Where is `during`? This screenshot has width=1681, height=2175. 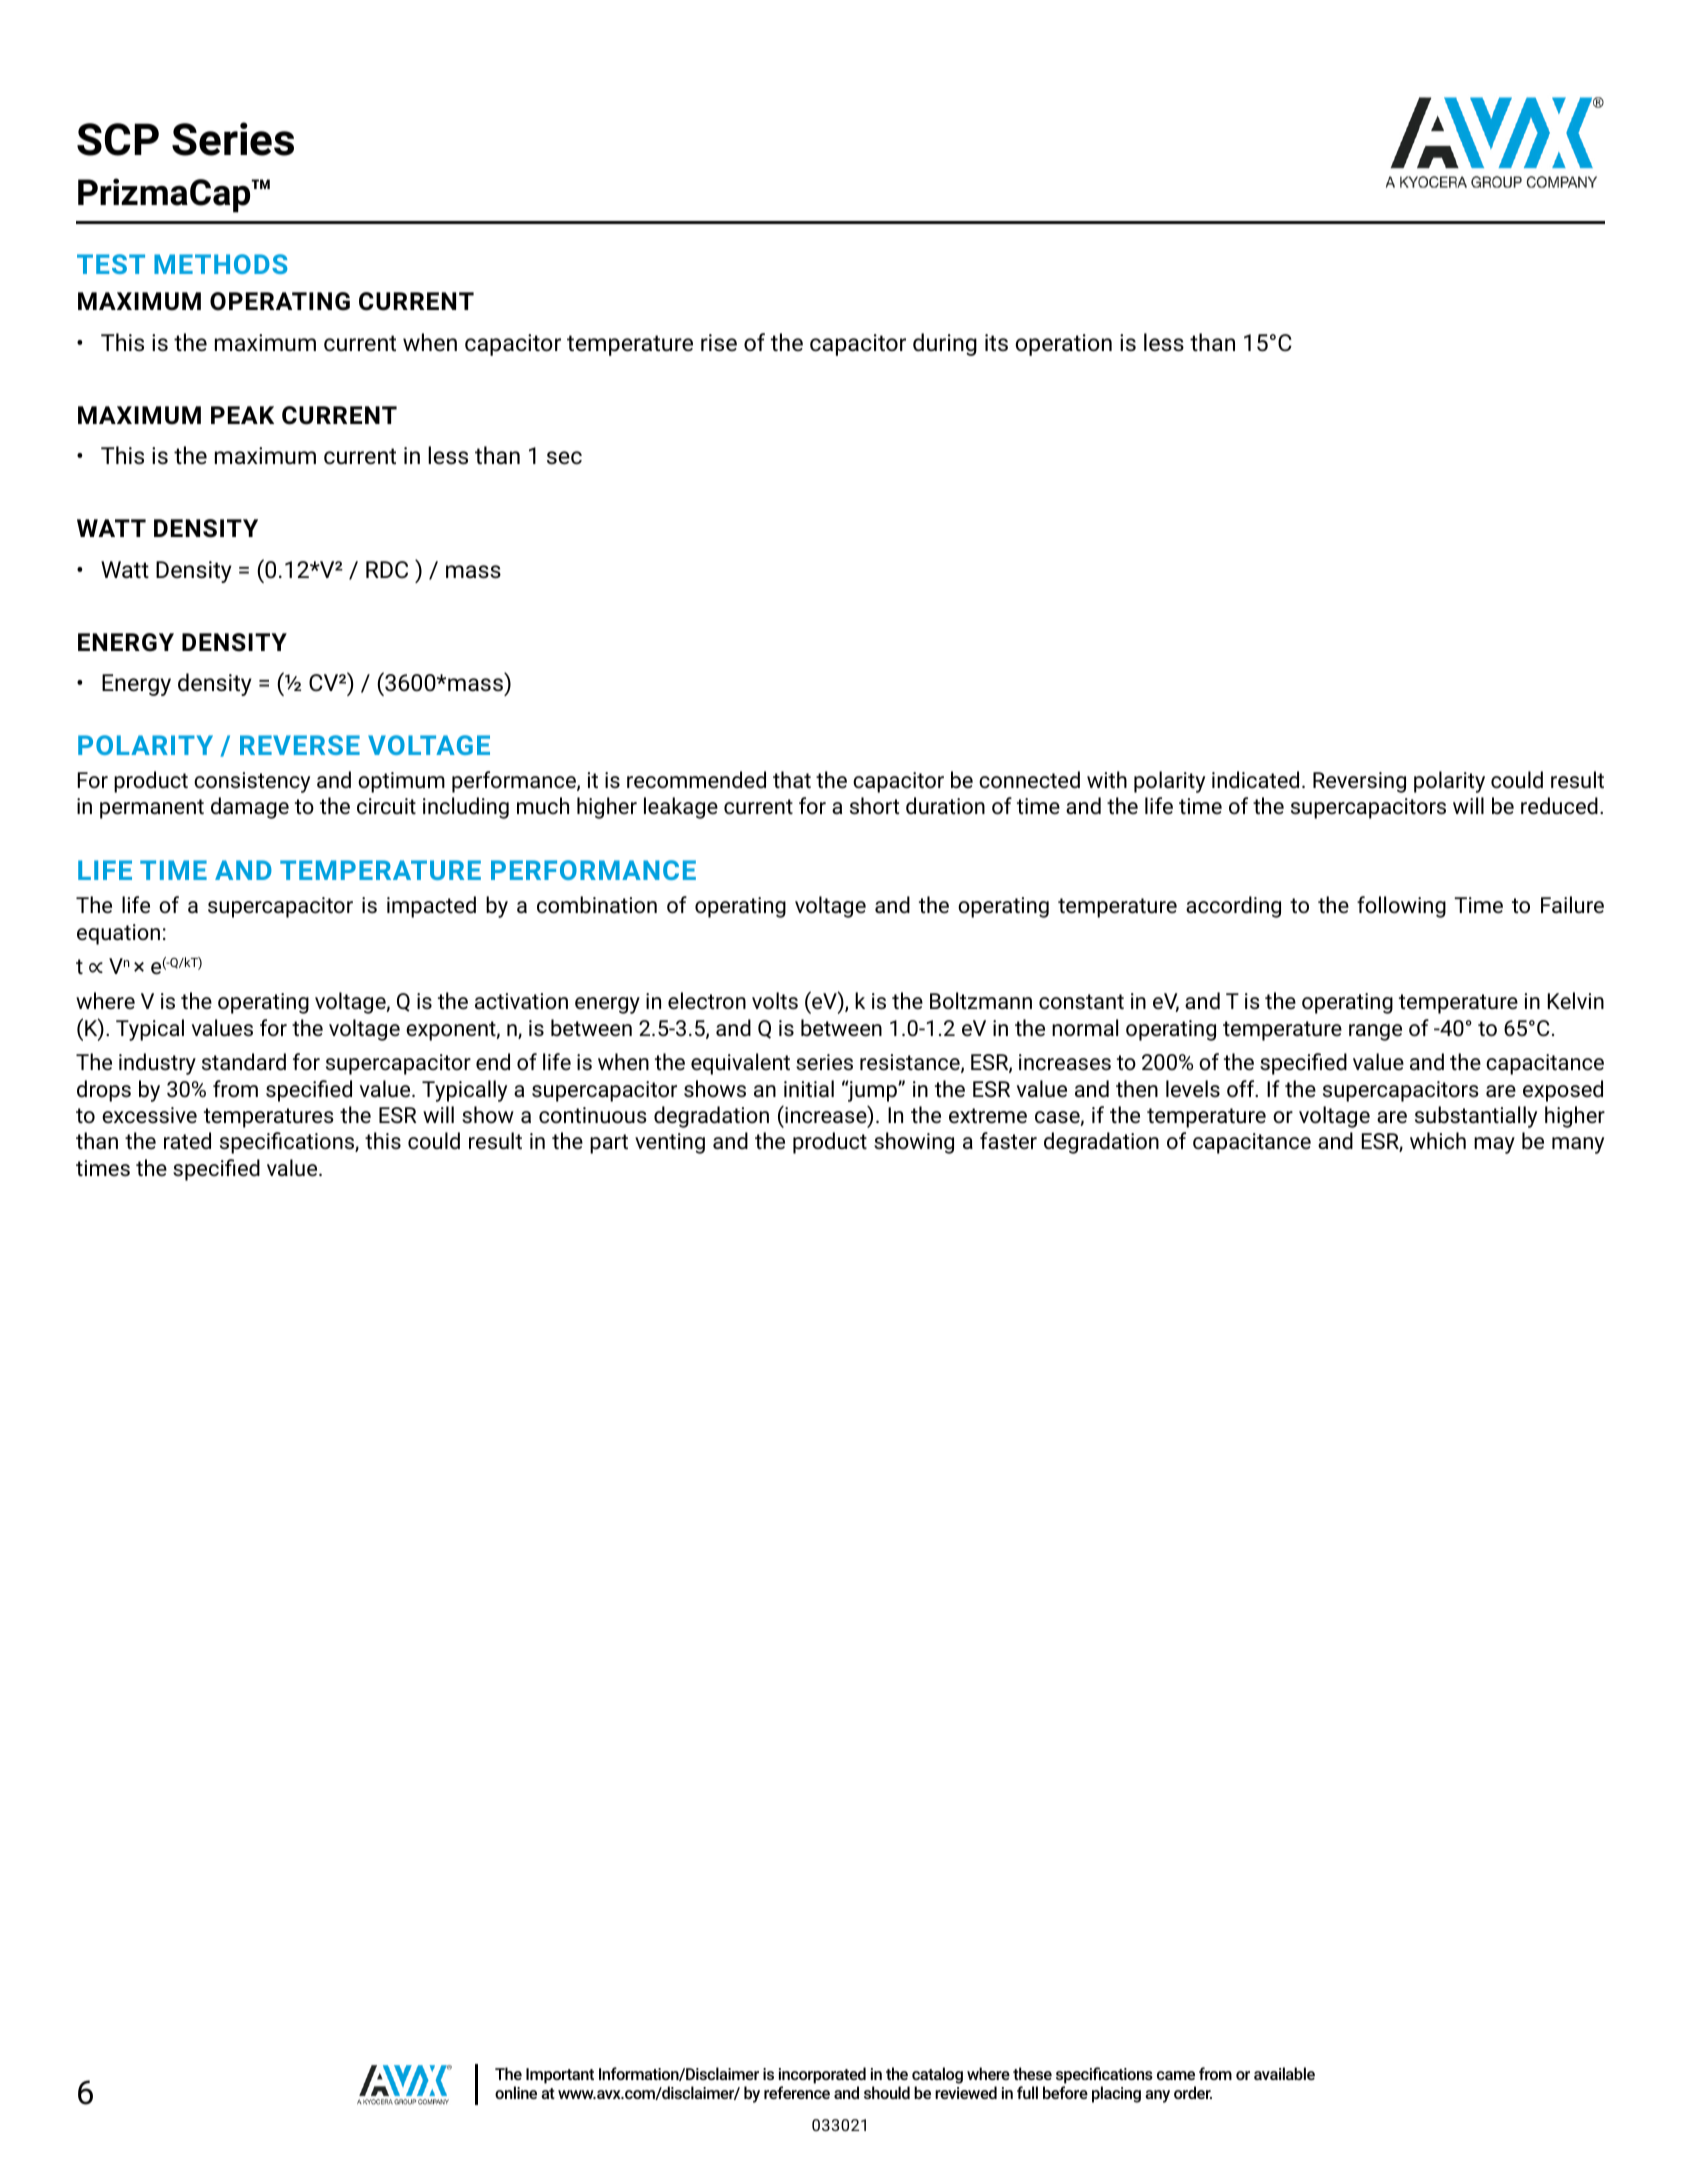 during is located at coordinates (945, 344).
